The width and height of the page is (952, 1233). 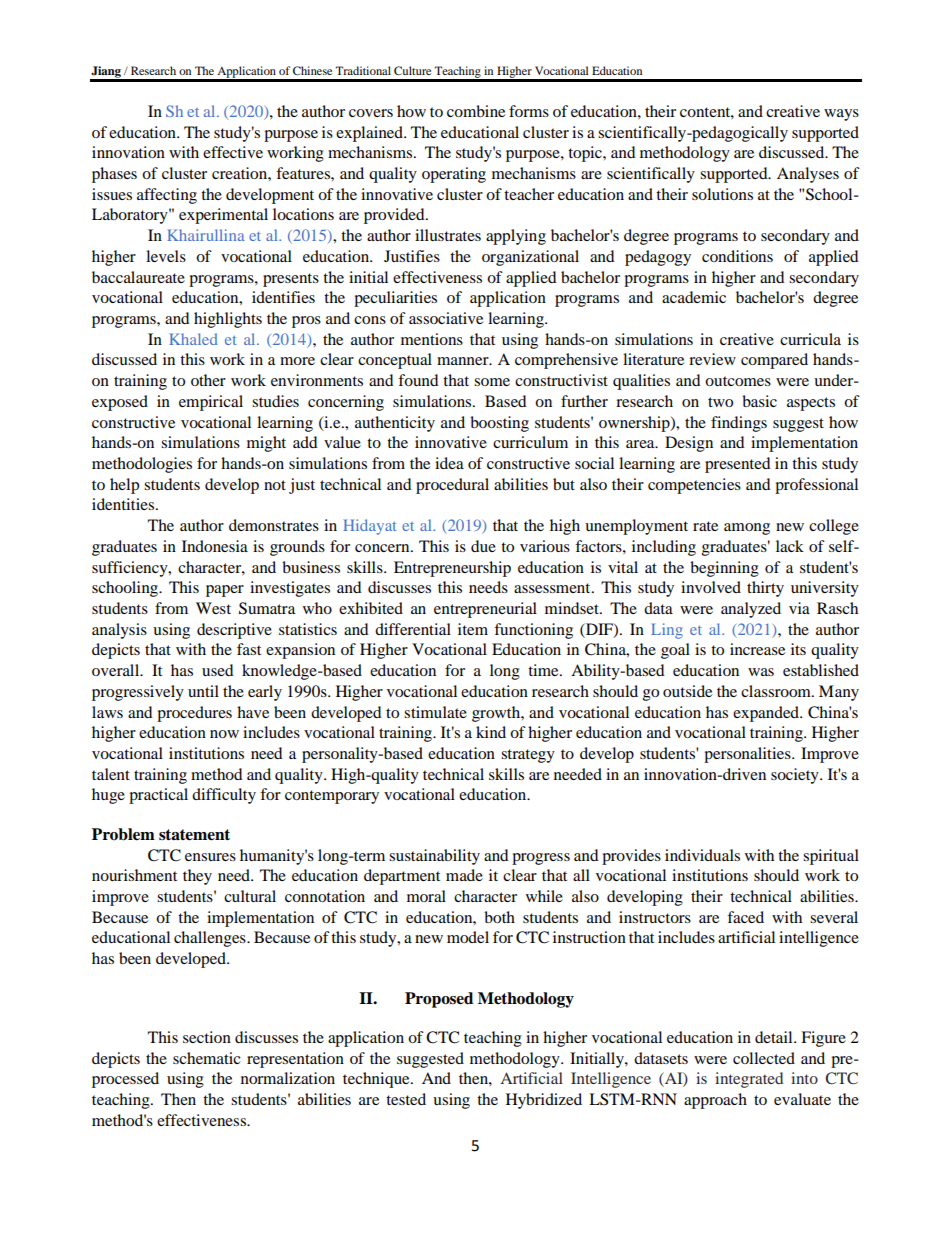 I want to click on collected, so click(x=764, y=1058).
